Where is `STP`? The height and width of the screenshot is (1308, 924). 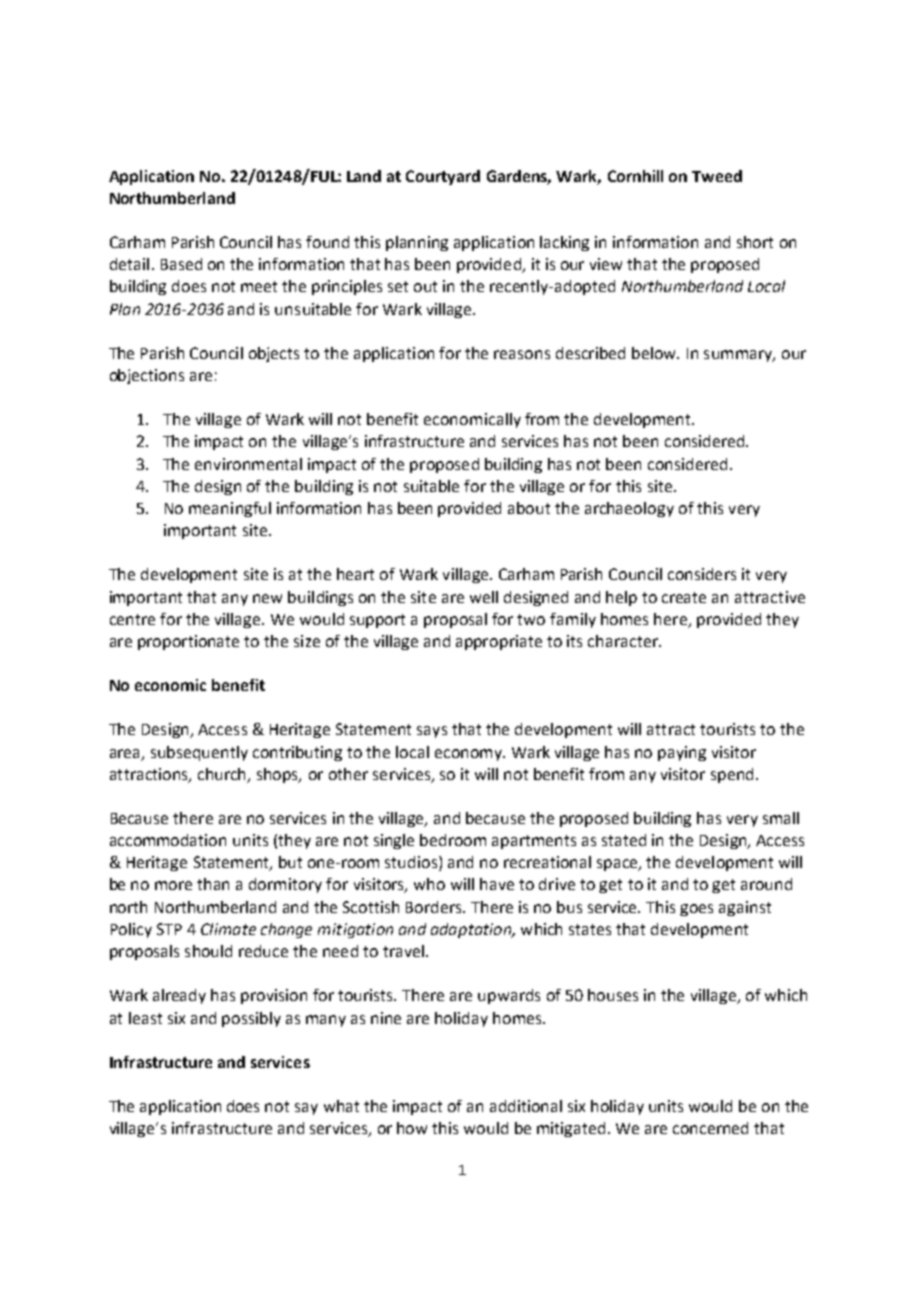 STP is located at coordinates (169, 929).
